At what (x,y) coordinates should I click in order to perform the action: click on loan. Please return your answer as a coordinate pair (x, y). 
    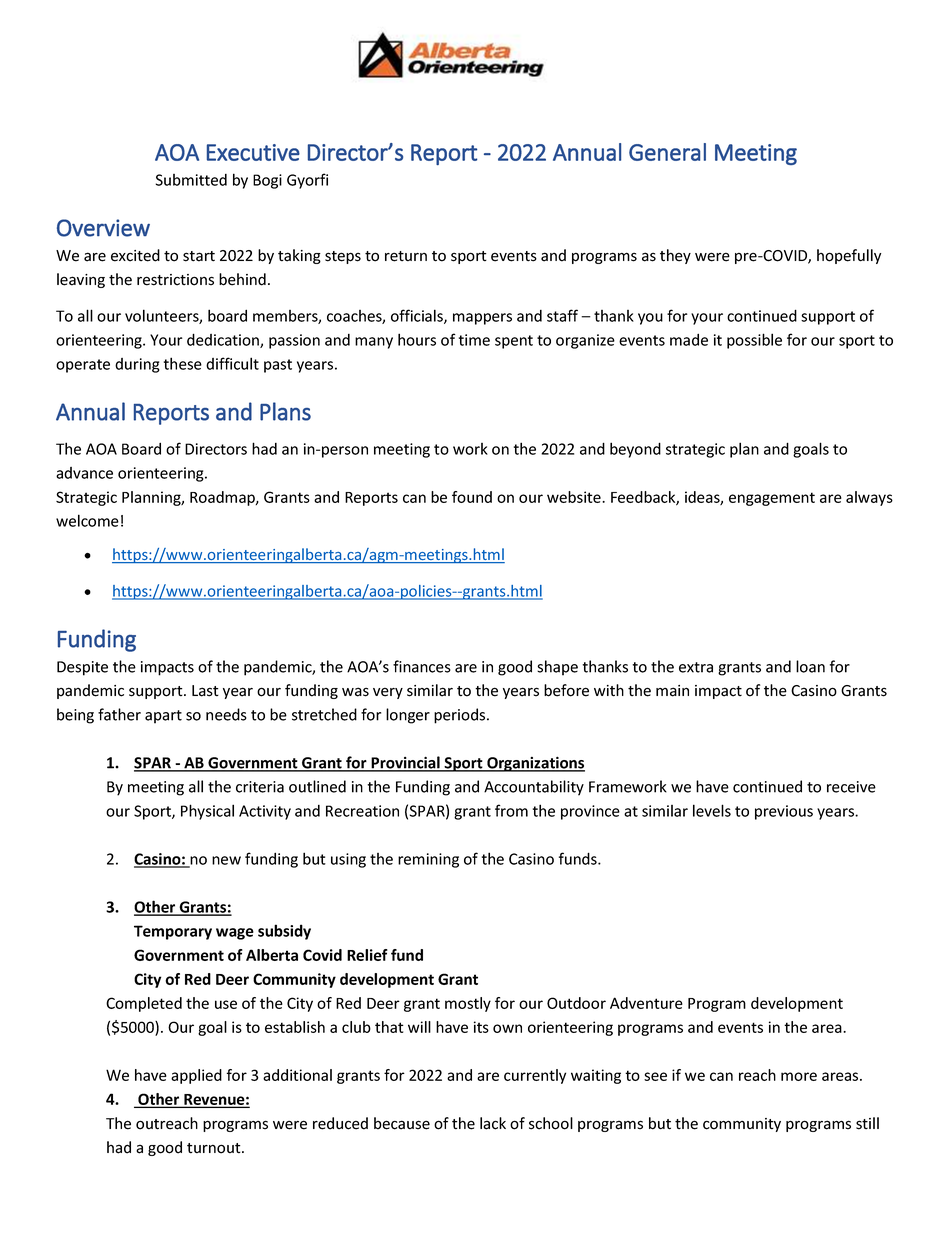
    Looking at the image, I should click on (810, 666).
